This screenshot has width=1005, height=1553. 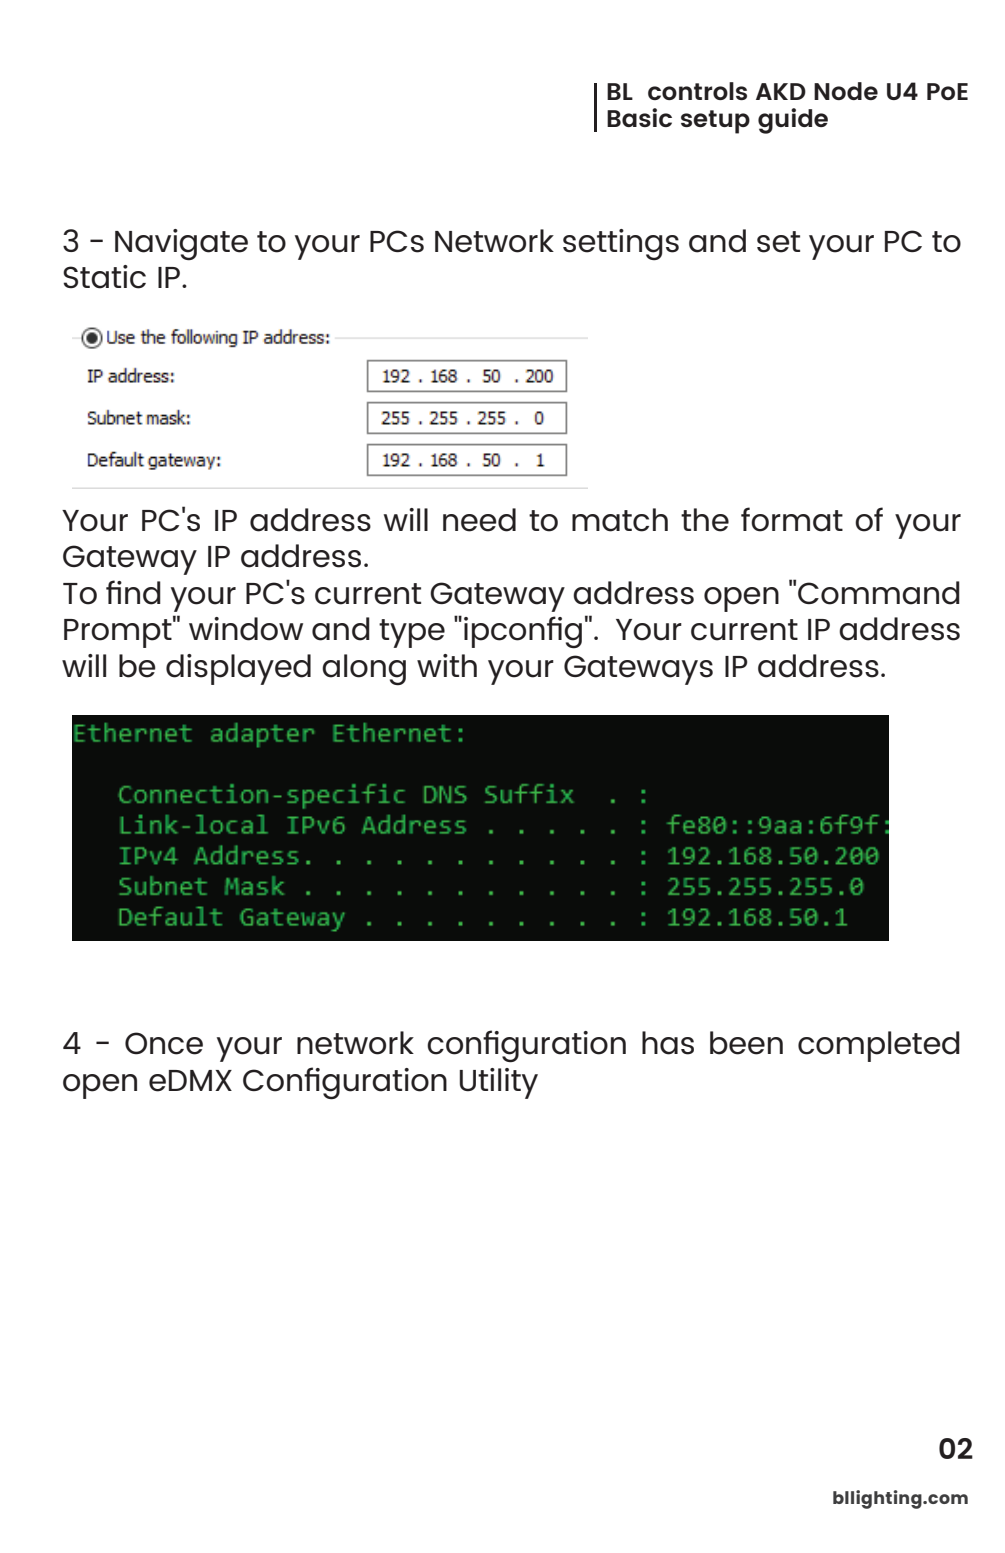 What do you see at coordinates (447, 665) in the screenshot?
I see `with` at bounding box center [447, 665].
